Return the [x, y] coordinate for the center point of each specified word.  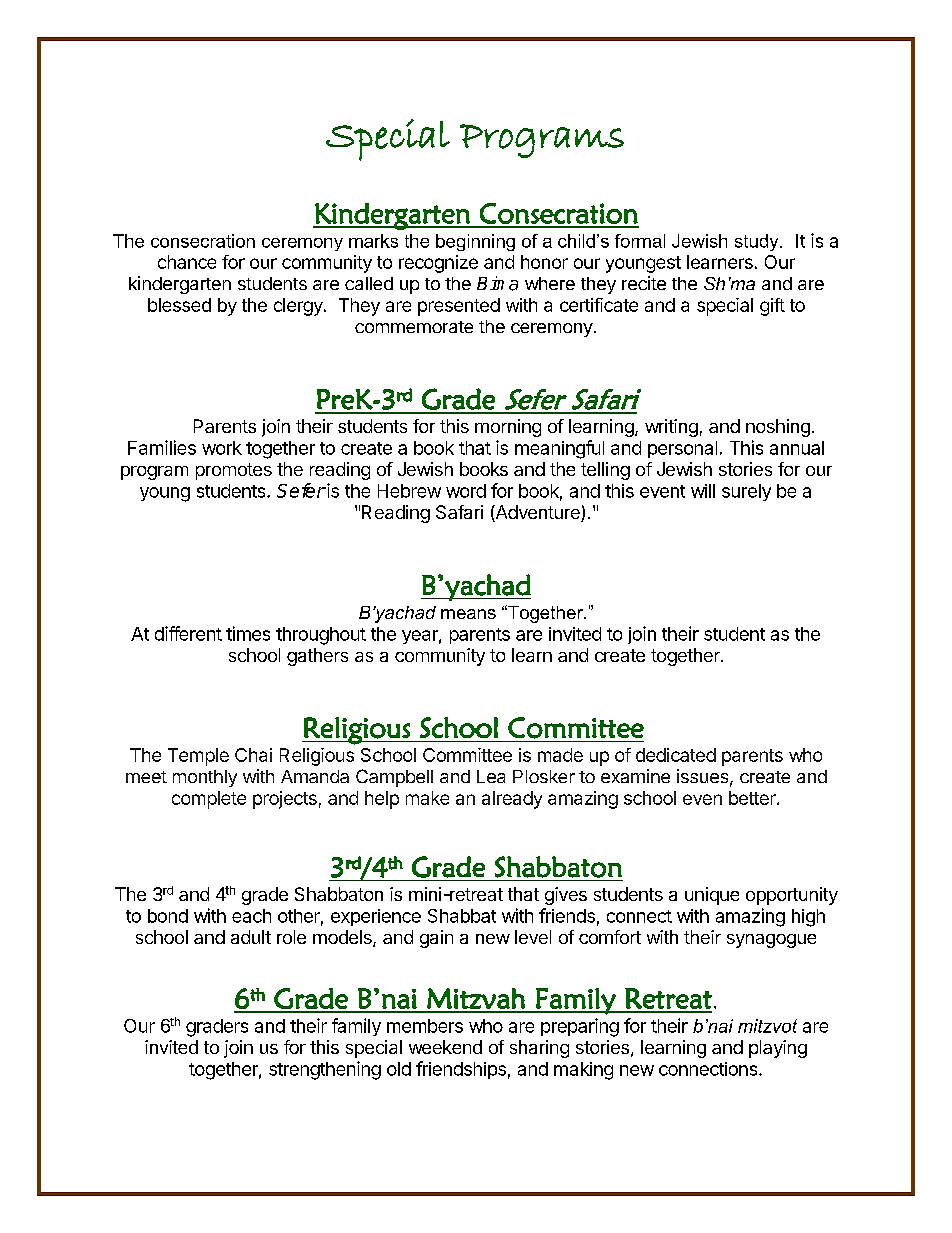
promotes [234, 471]
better [753, 798]
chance [187, 262]
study [758, 242]
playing [778, 1049]
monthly [205, 778]
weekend [445, 1047]
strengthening [325, 1070]
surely [746, 492]
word [466, 491]
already [512, 800]
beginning [475, 242]
